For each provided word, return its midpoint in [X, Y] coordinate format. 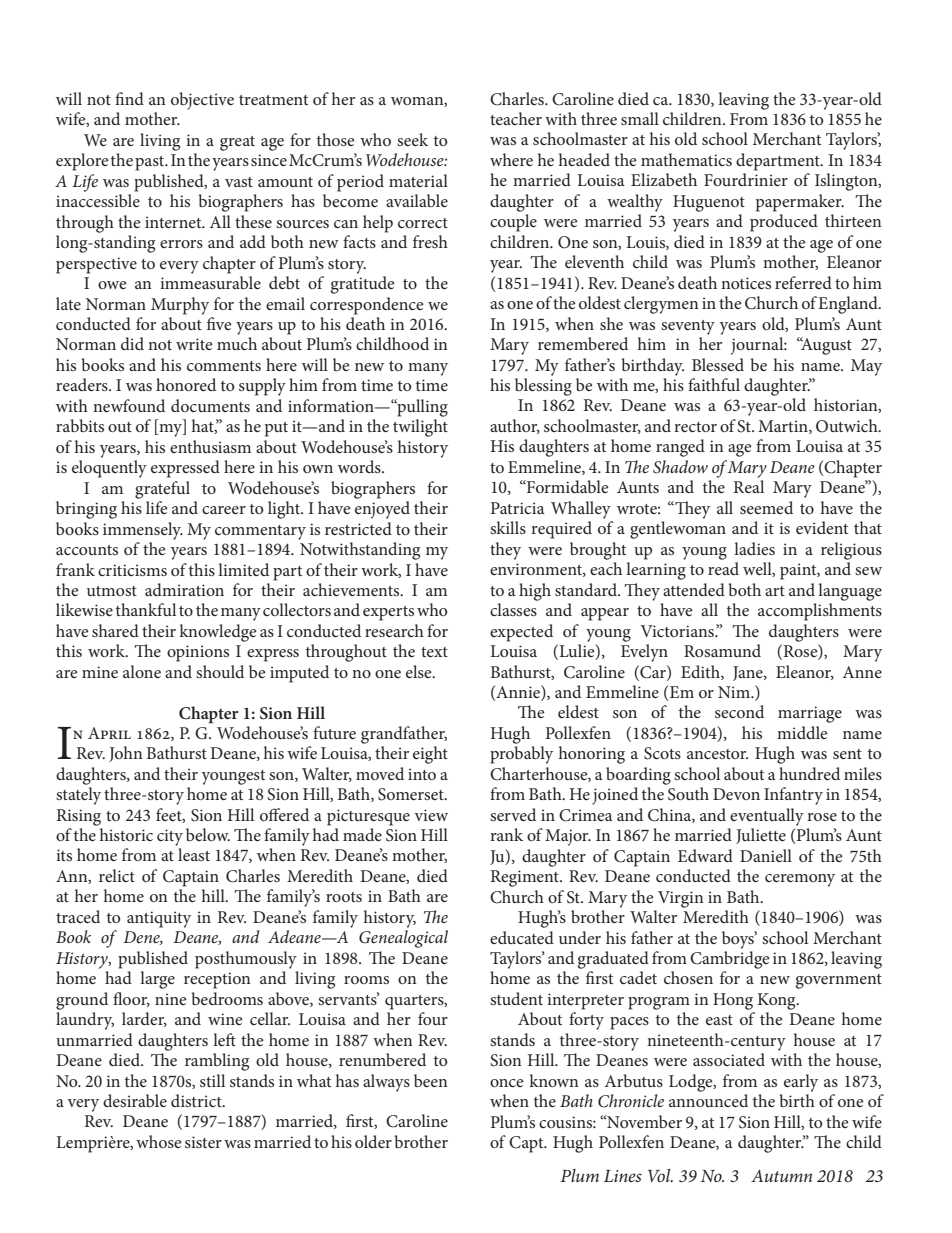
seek [412, 139]
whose [159, 1141]
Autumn [781, 1176]
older [373, 1141]
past [151, 163]
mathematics [686, 159]
